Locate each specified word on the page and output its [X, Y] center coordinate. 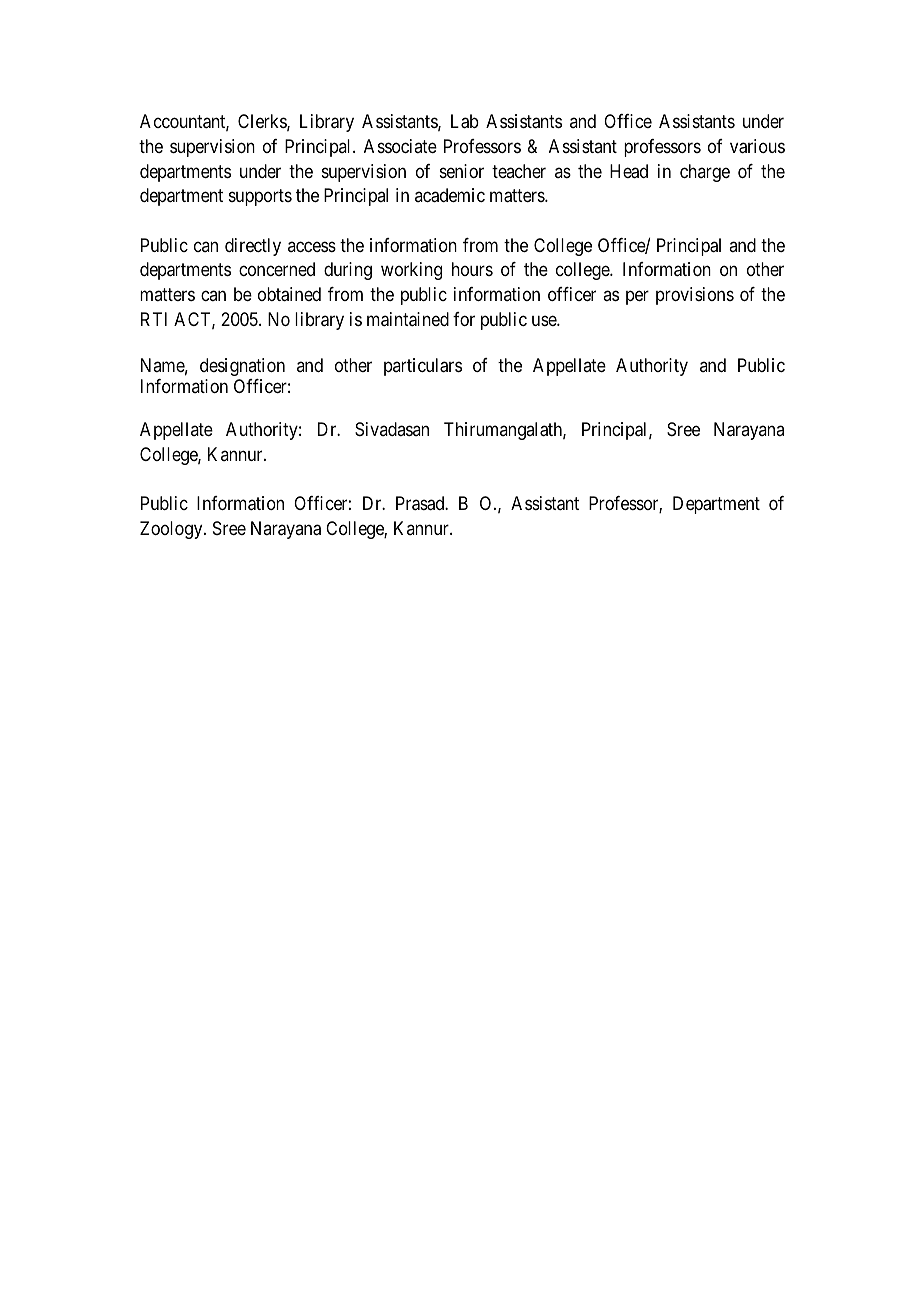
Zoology [172, 530]
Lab [465, 121]
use [545, 320]
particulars [423, 367]
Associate [400, 146]
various [757, 146]
